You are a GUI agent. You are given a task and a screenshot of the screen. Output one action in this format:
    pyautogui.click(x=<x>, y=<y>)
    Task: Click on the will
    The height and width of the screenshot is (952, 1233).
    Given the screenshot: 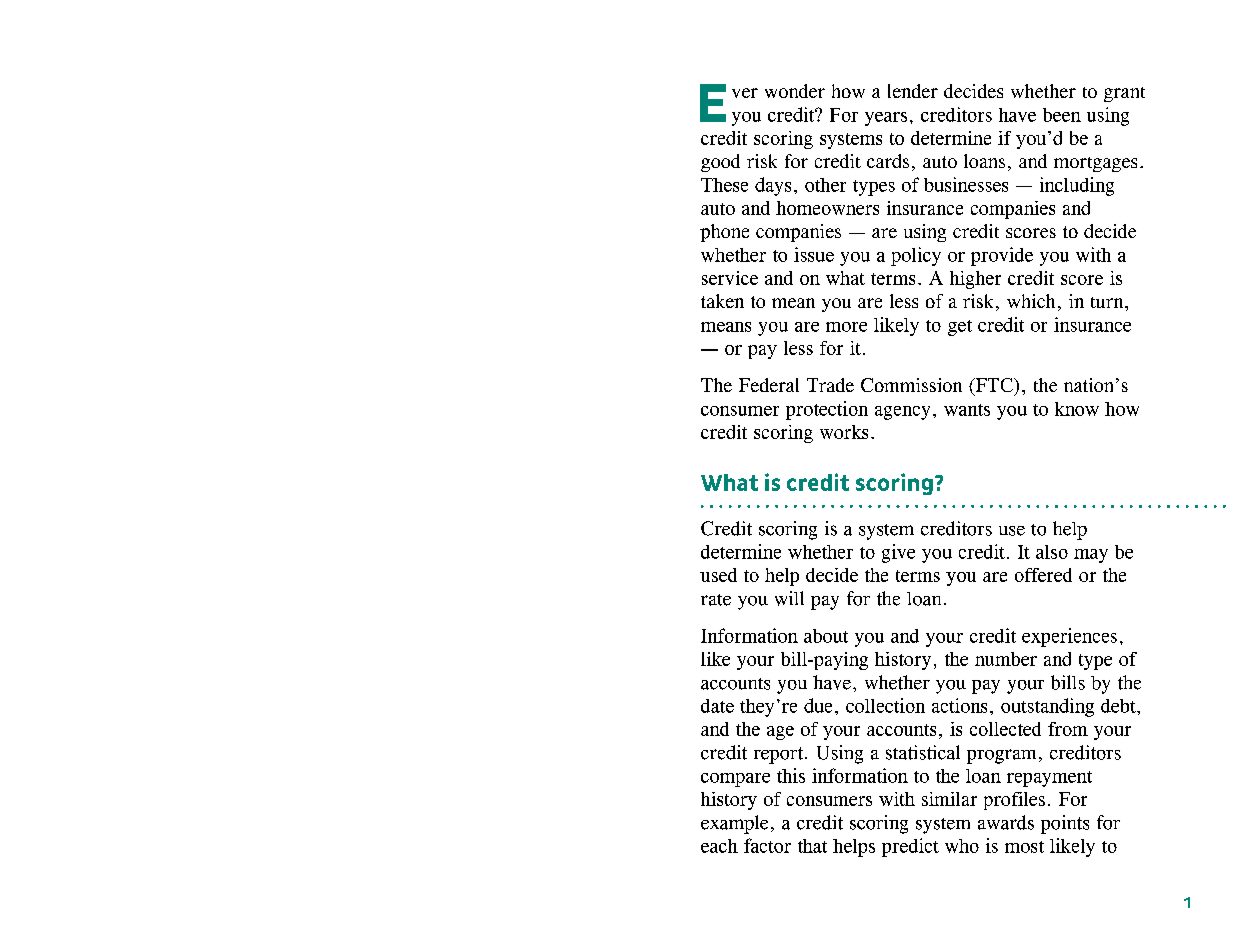 What is the action you would take?
    pyautogui.click(x=789, y=598)
